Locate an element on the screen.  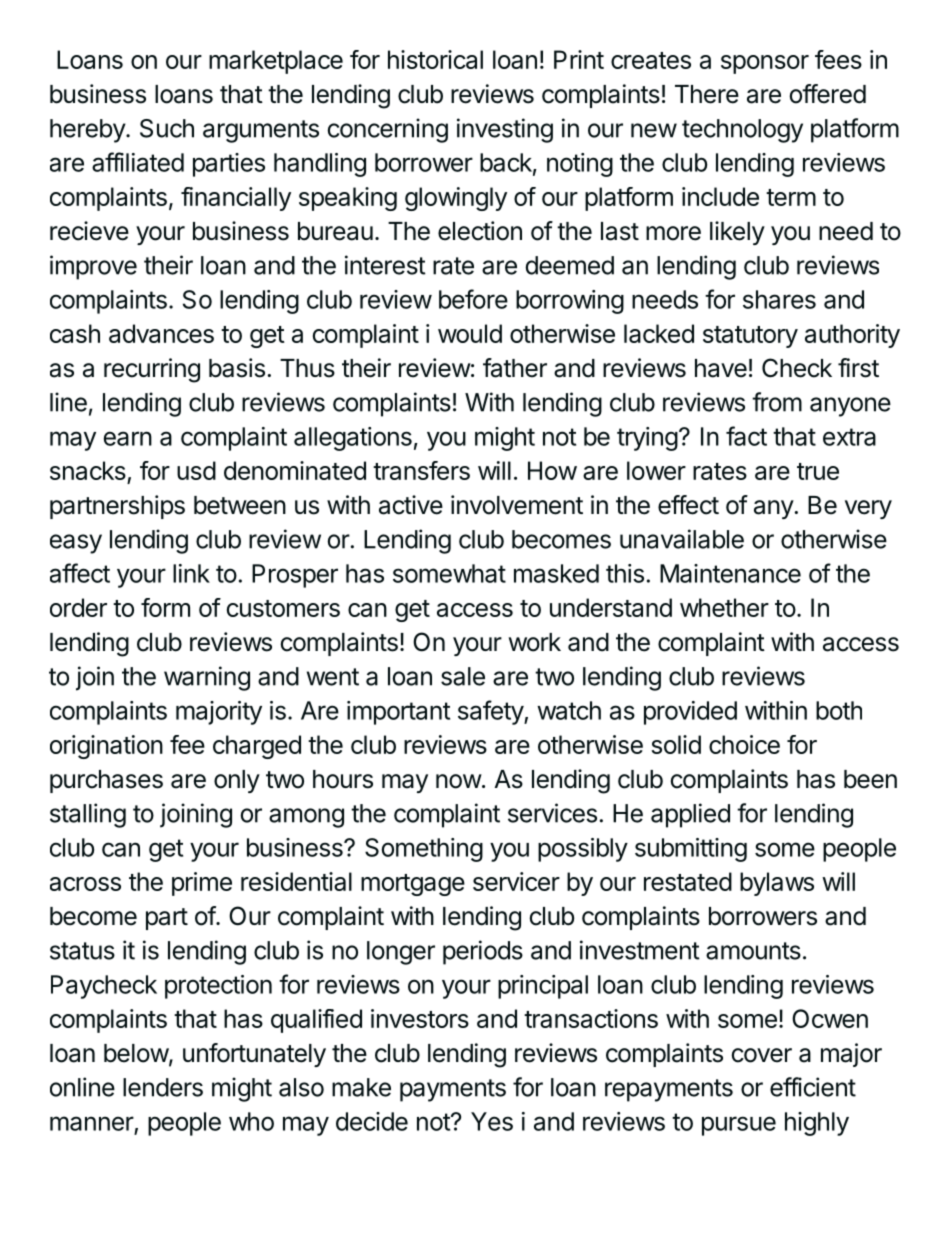
historical is located at coordinates (435, 59).
